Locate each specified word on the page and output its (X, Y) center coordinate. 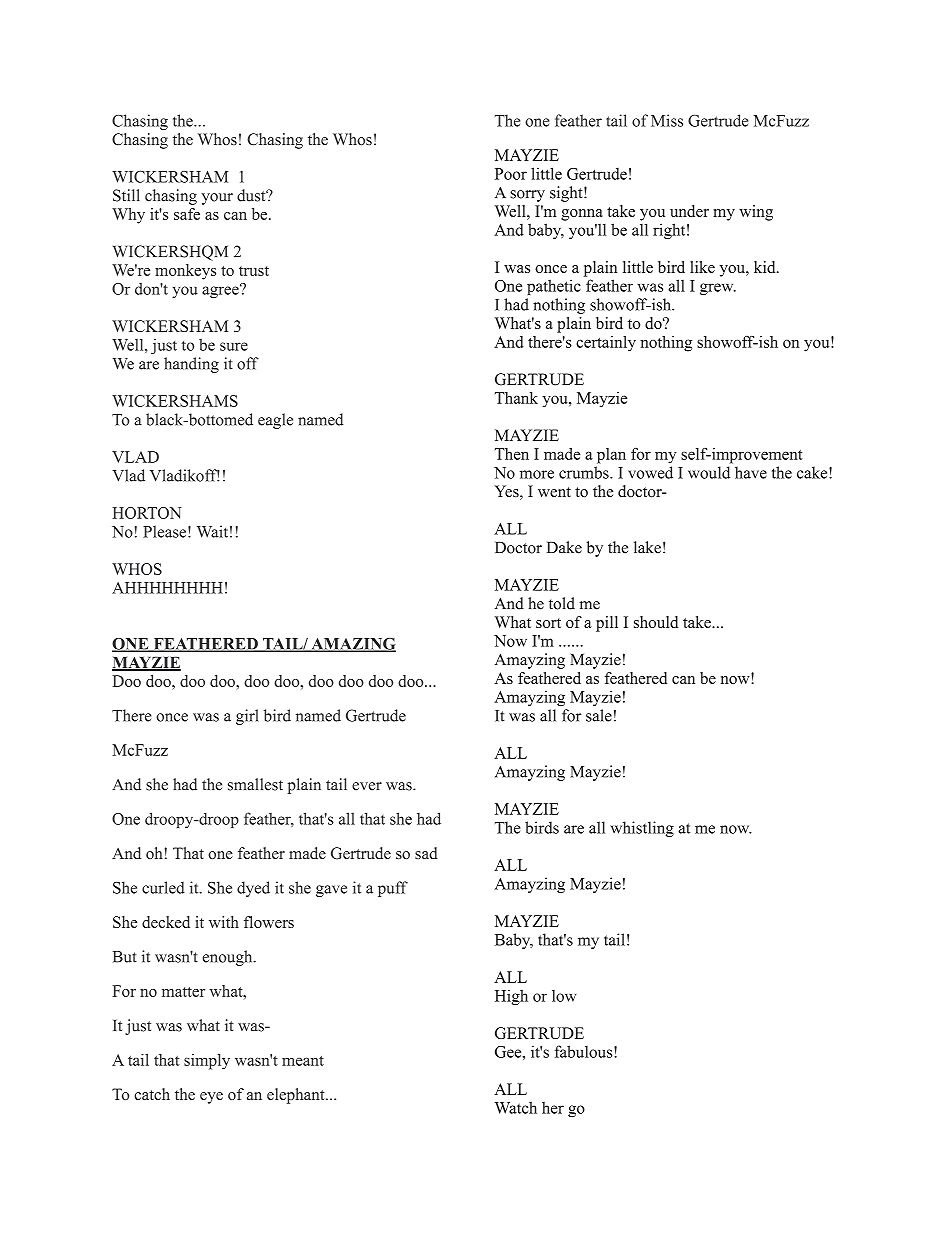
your (217, 199)
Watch (516, 1107)
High (511, 997)
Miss (667, 120)
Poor (511, 174)
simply (207, 1062)
